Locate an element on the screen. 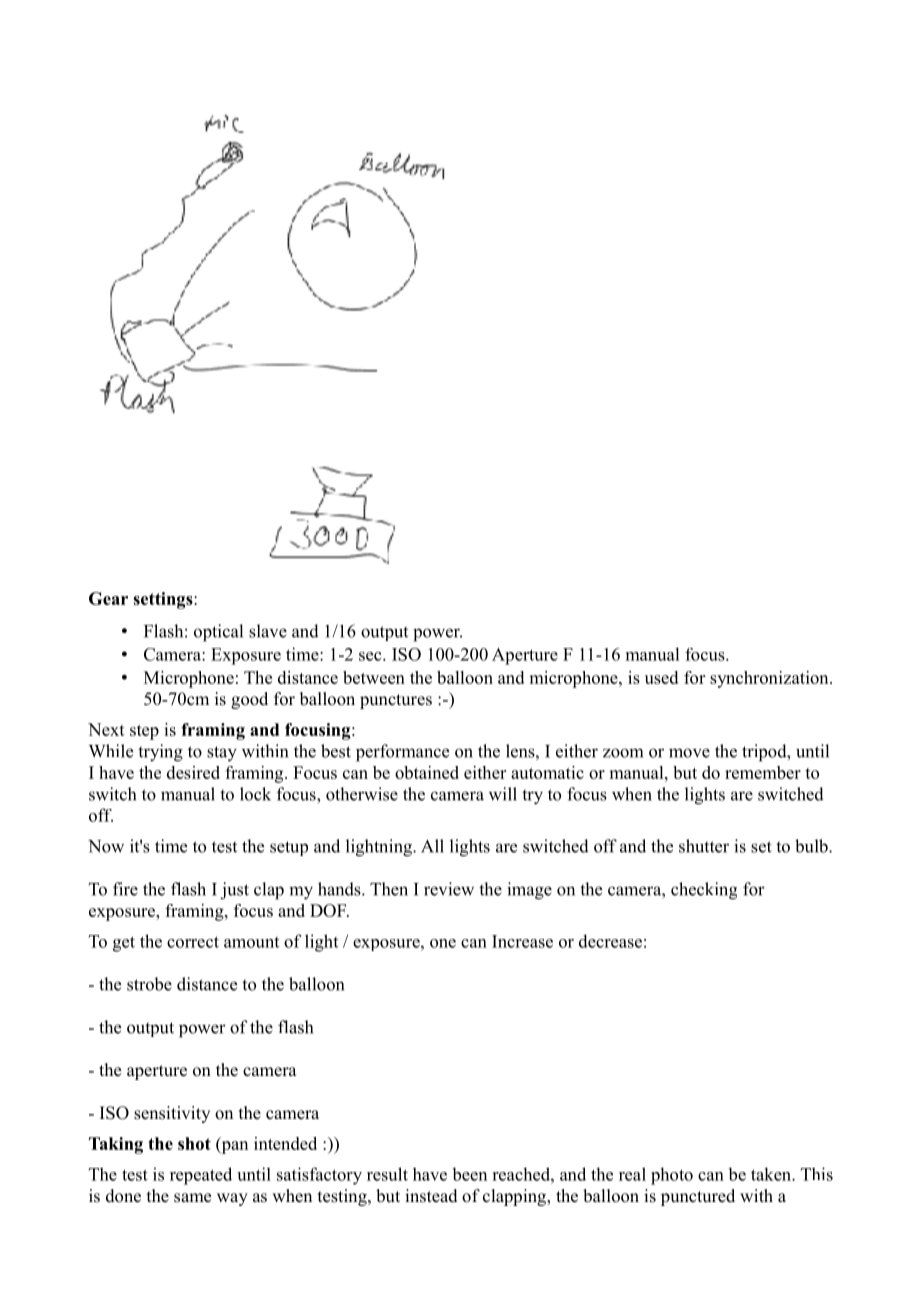  just is located at coordinates (234, 891).
